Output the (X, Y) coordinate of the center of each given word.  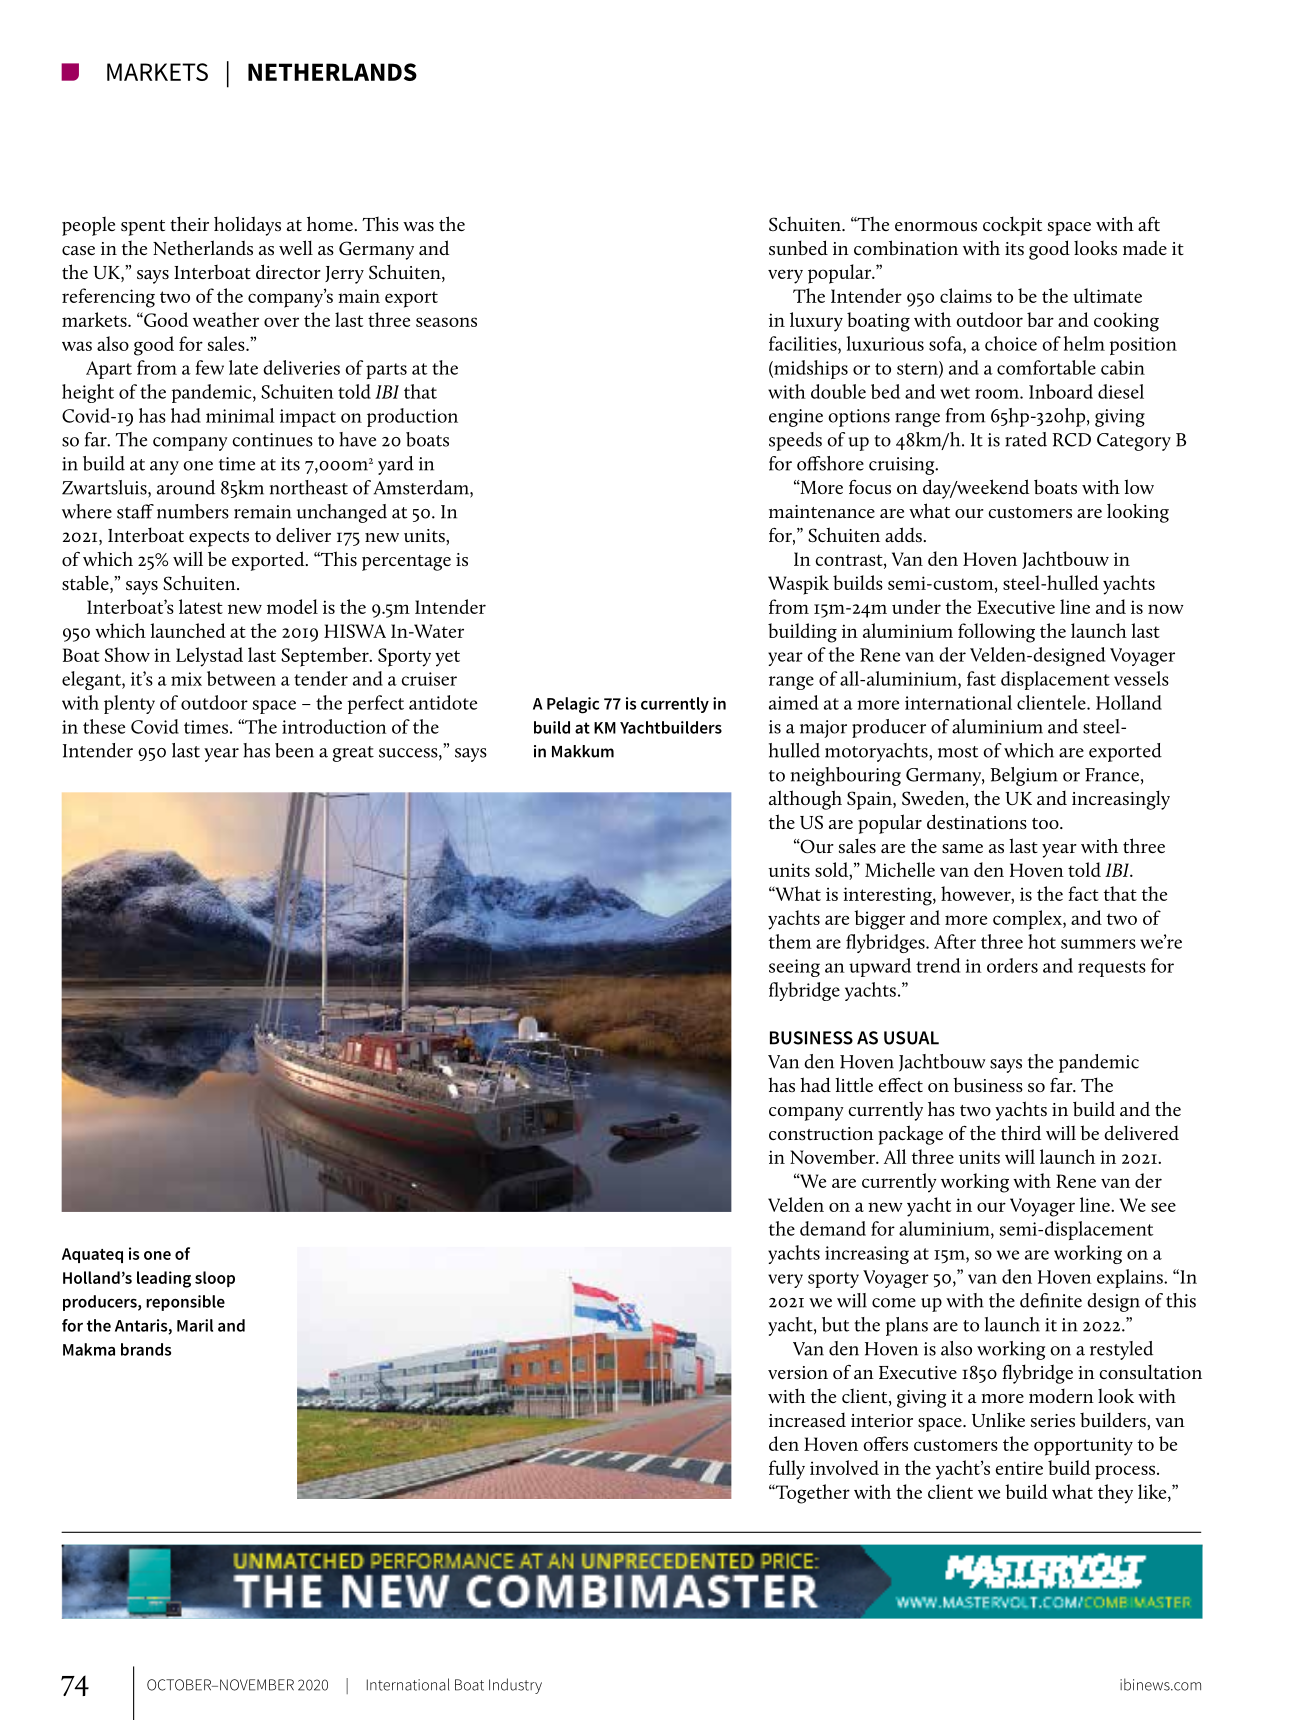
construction (821, 1133)
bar (1040, 319)
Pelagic (573, 705)
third (1021, 1133)
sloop (215, 1279)
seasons (446, 322)
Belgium (1024, 776)
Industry (515, 1686)
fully (787, 1470)
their (189, 223)
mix (186, 679)
